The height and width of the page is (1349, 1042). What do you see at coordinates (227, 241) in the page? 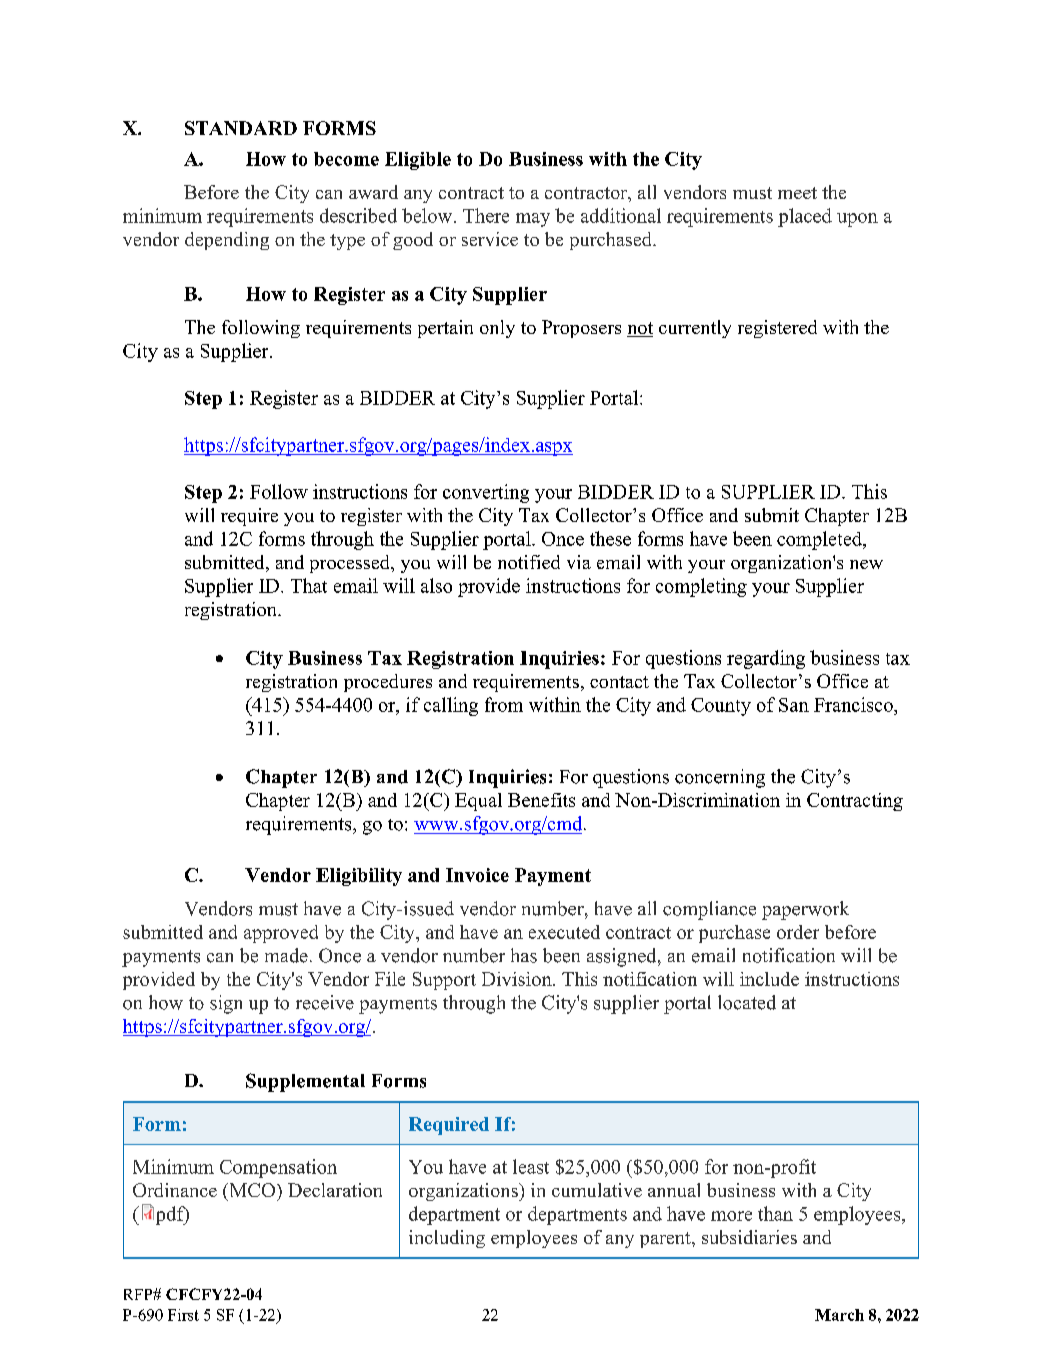
I see `depending` at bounding box center [227, 241].
